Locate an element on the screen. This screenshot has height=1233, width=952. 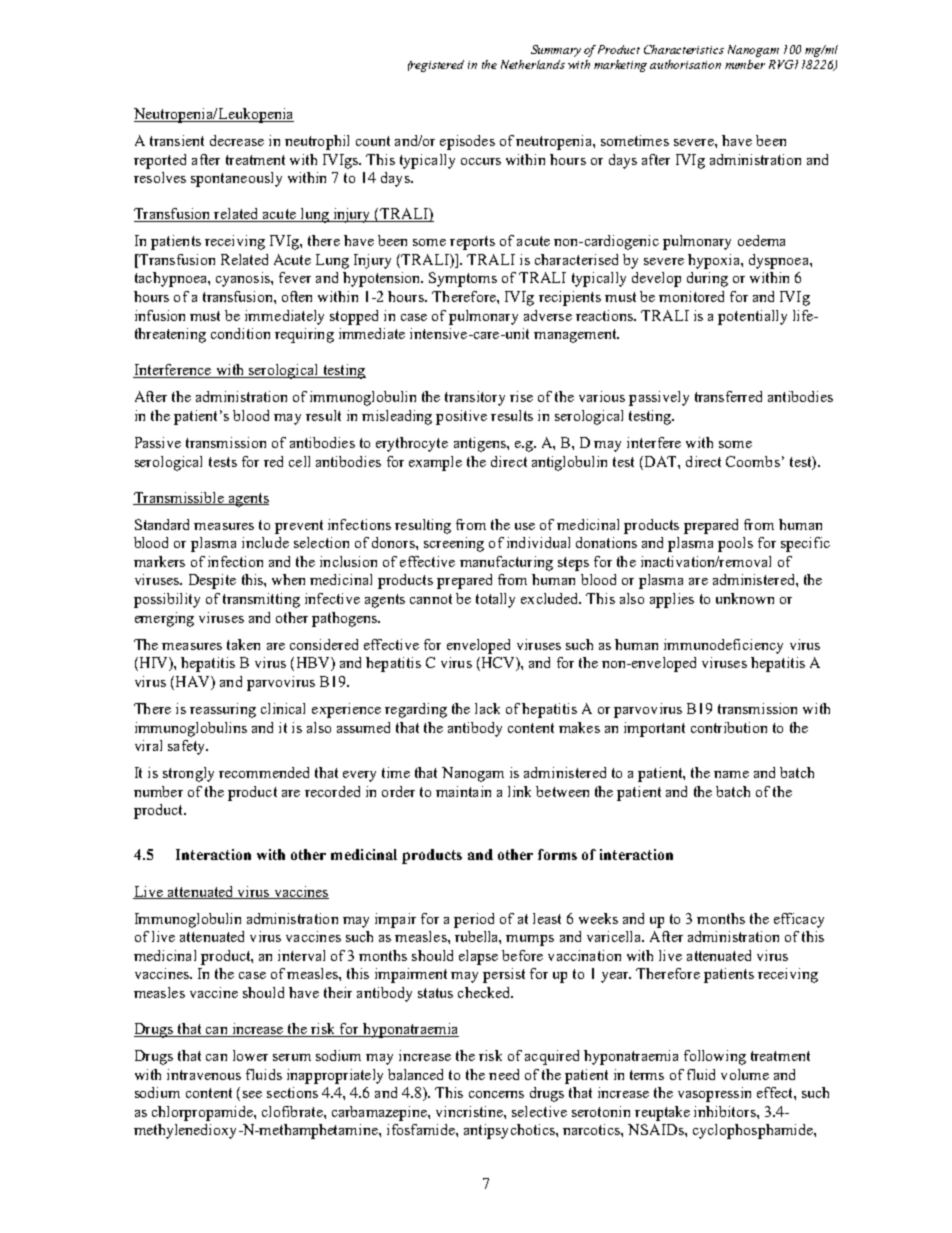
Symptoms is located at coordinates (463, 279).
